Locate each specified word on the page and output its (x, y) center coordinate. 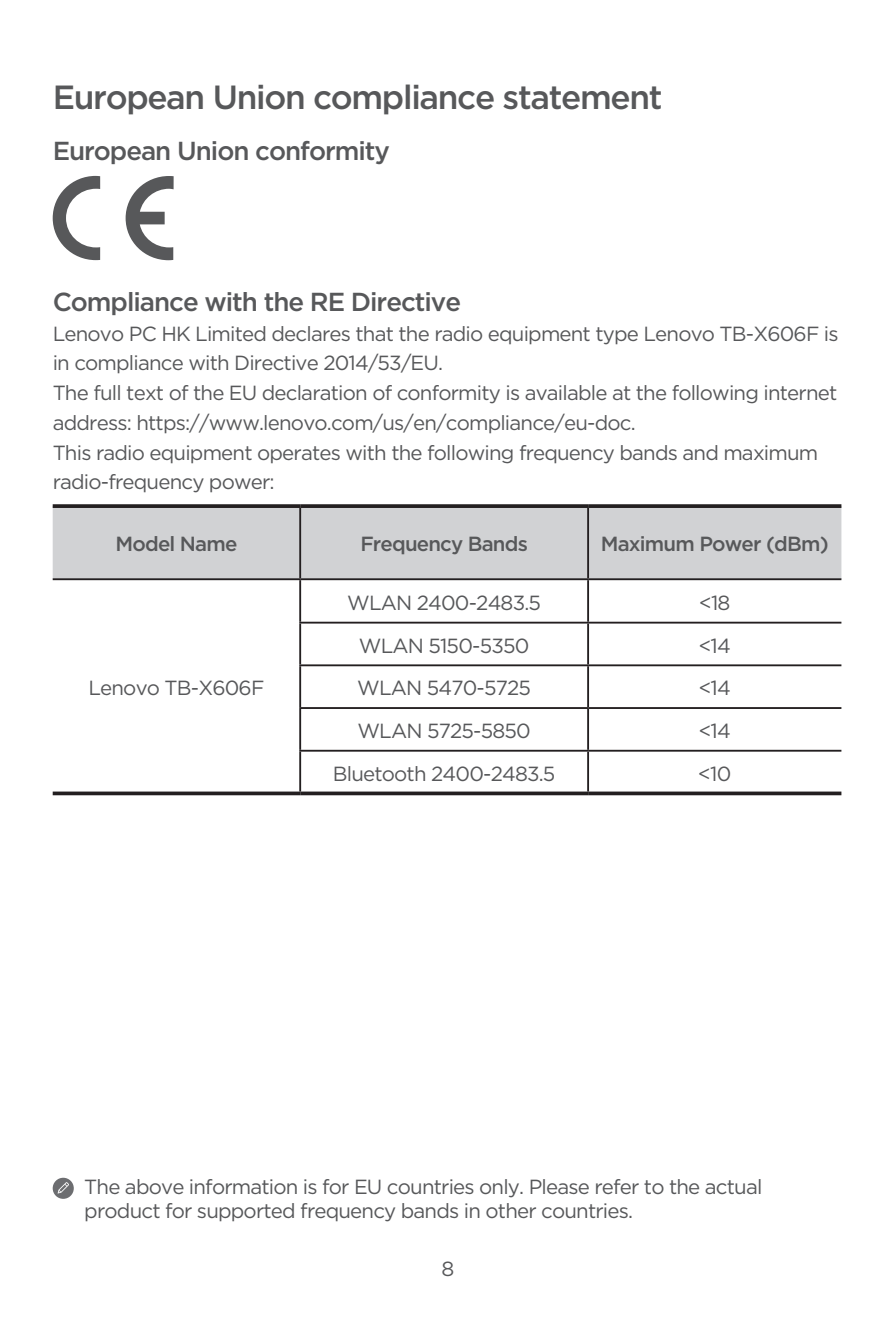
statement (582, 98)
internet (800, 392)
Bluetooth (379, 773)
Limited (231, 333)
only (501, 1188)
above (154, 1186)
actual (733, 1186)
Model (145, 543)
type (617, 336)
